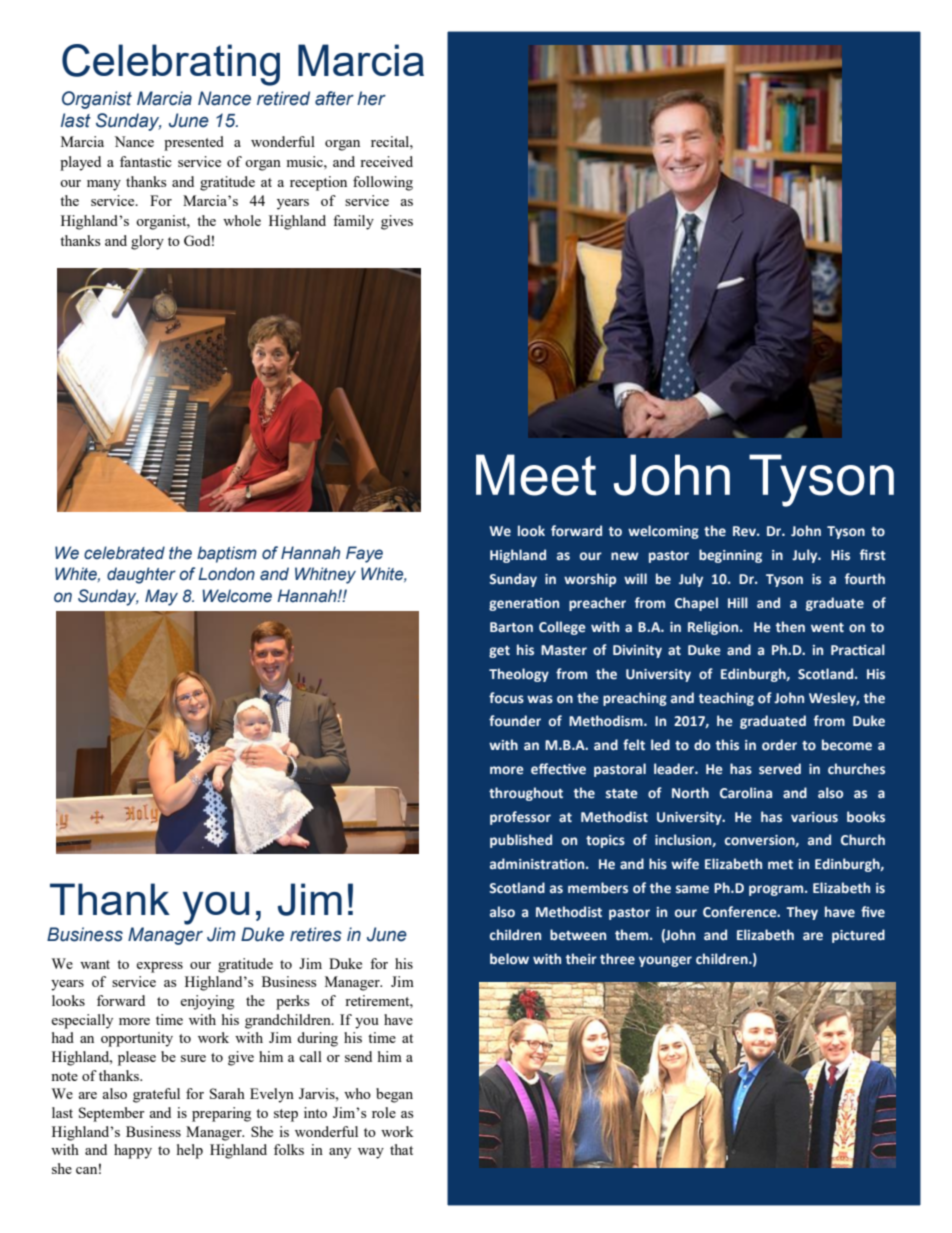 This screenshot has width=952, height=1233. Describe the element at coordinates (171, 65) in the screenshot. I see `Celebrating` at that location.
